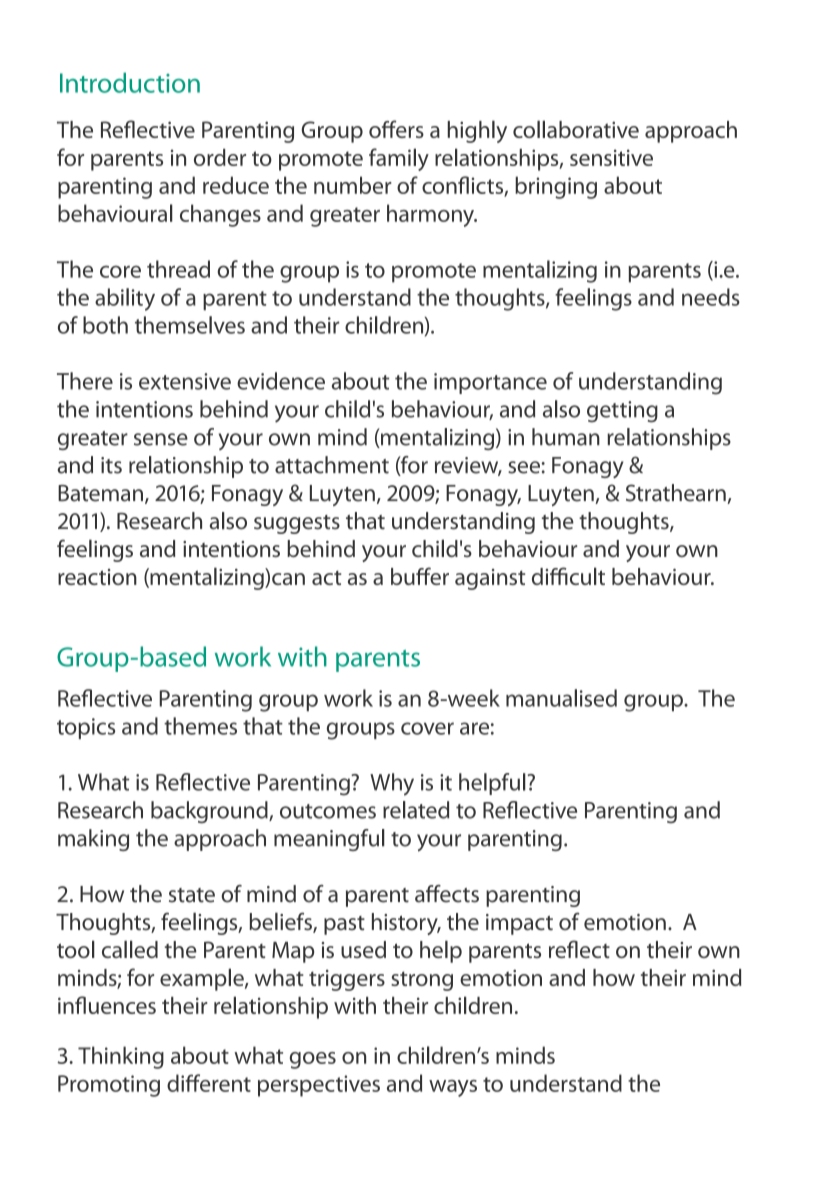 This screenshot has width=837, height=1188. I want to click on ways, so click(453, 1088).
